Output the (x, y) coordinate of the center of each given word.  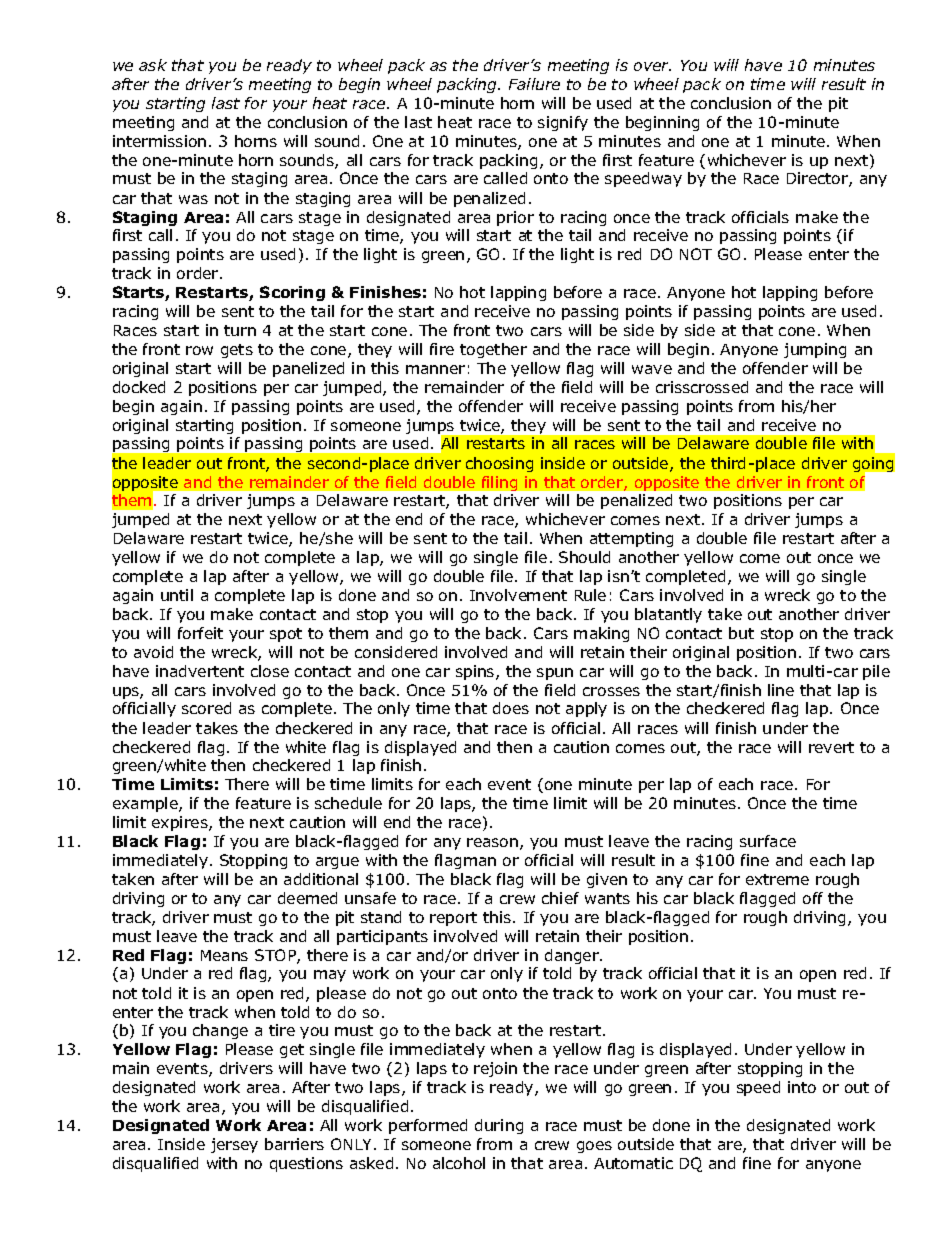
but (741, 633)
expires (181, 823)
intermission (159, 141)
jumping (815, 350)
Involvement (518, 595)
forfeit (200, 633)
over (652, 66)
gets (237, 351)
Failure (534, 84)
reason (492, 842)
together (493, 350)
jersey (234, 1145)
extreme (777, 879)
